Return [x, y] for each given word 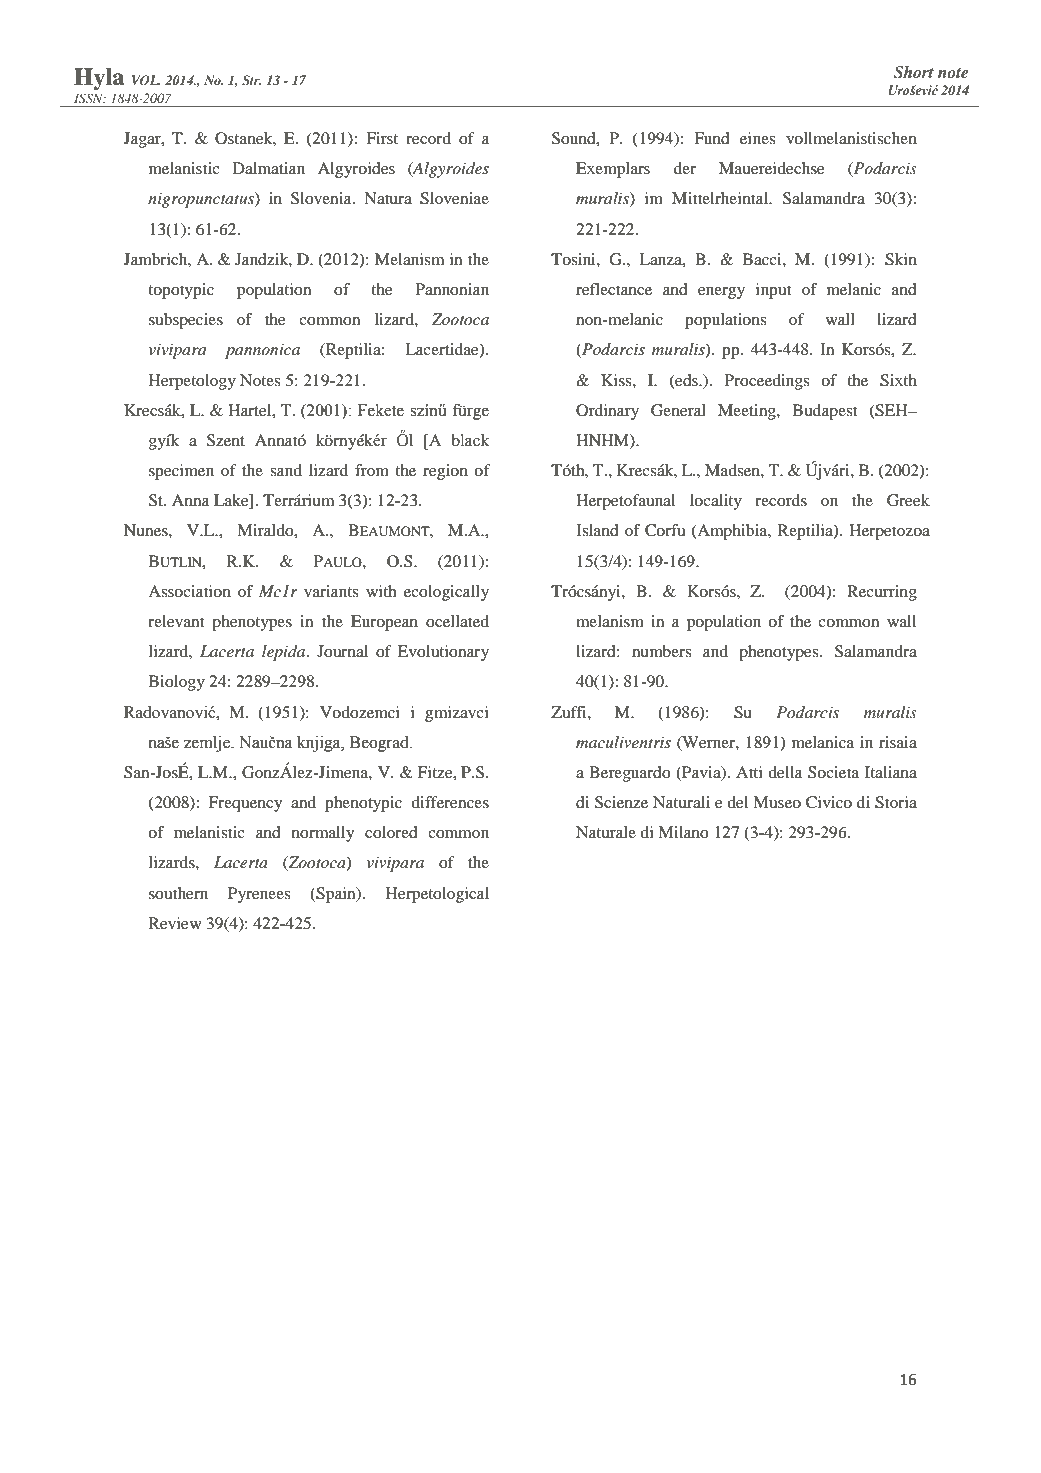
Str [252, 80]
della [785, 772]
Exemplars [613, 170]
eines [757, 138]
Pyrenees [259, 895]
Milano [683, 832]
